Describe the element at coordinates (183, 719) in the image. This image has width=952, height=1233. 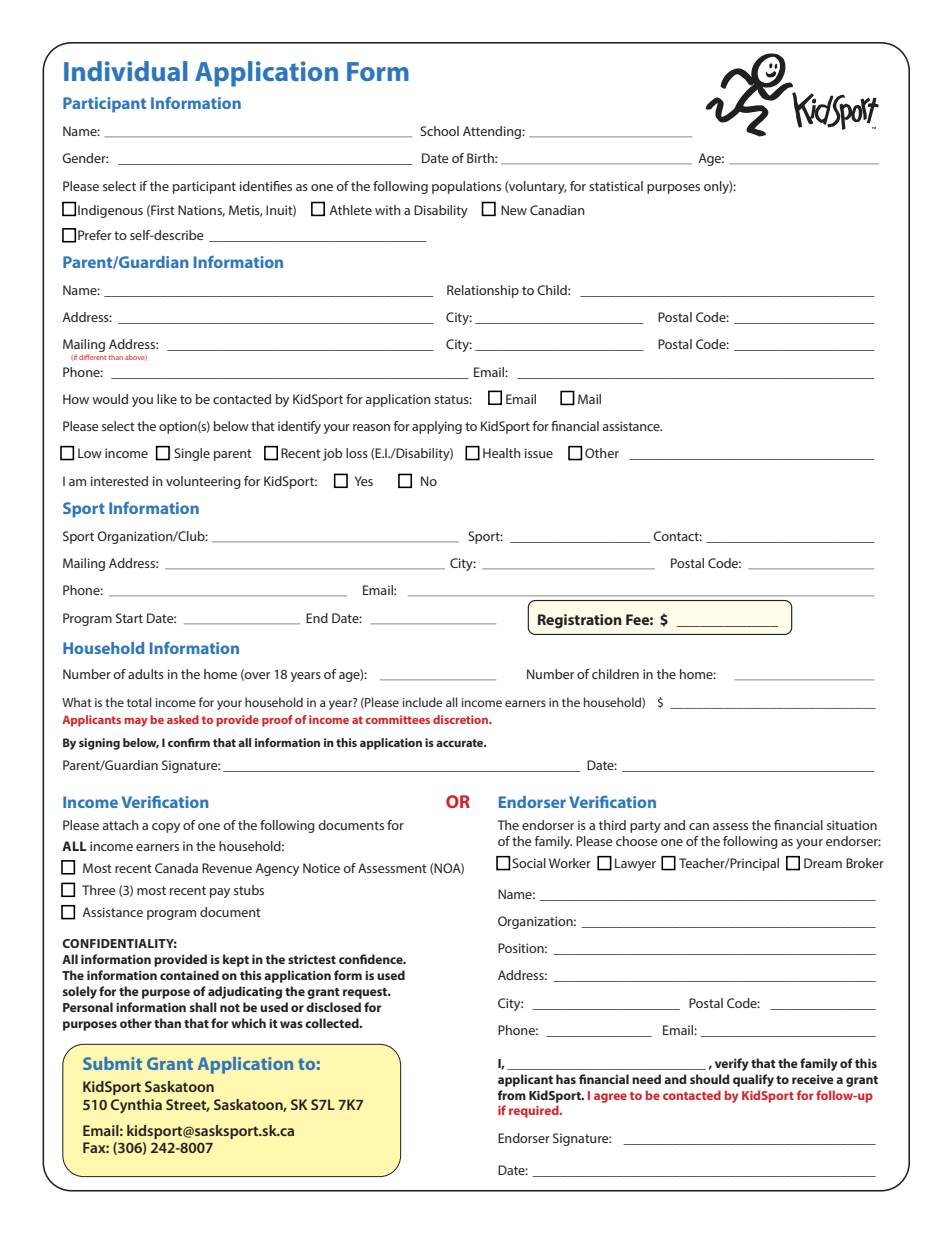
I see `asked` at that location.
